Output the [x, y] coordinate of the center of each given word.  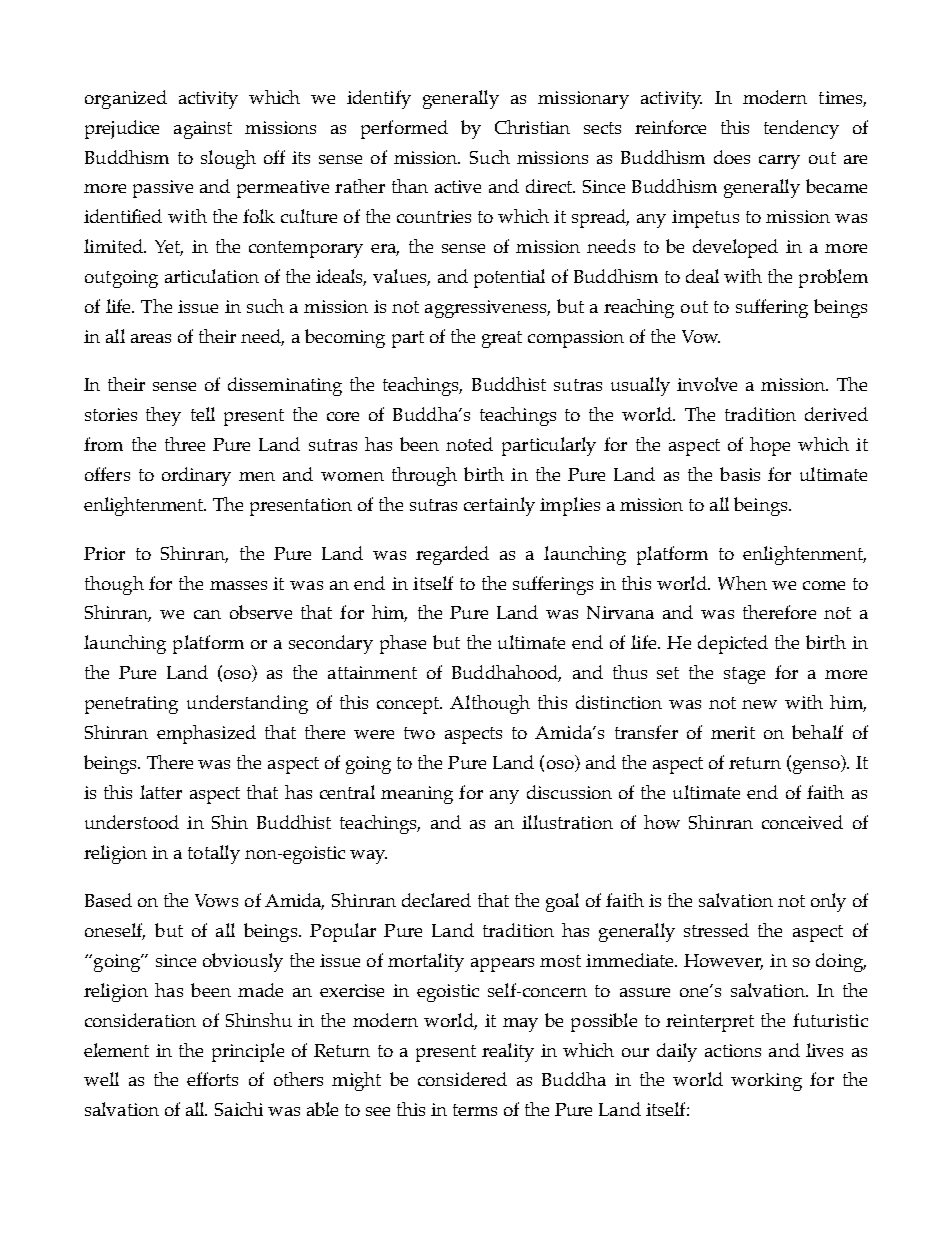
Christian [532, 127]
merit [733, 732]
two [419, 733]
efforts [212, 1079]
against [203, 130]
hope [770, 446]
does [732, 157]
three [185, 444]
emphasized [206, 734]
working [766, 1082]
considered [462, 1079]
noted [469, 444]
